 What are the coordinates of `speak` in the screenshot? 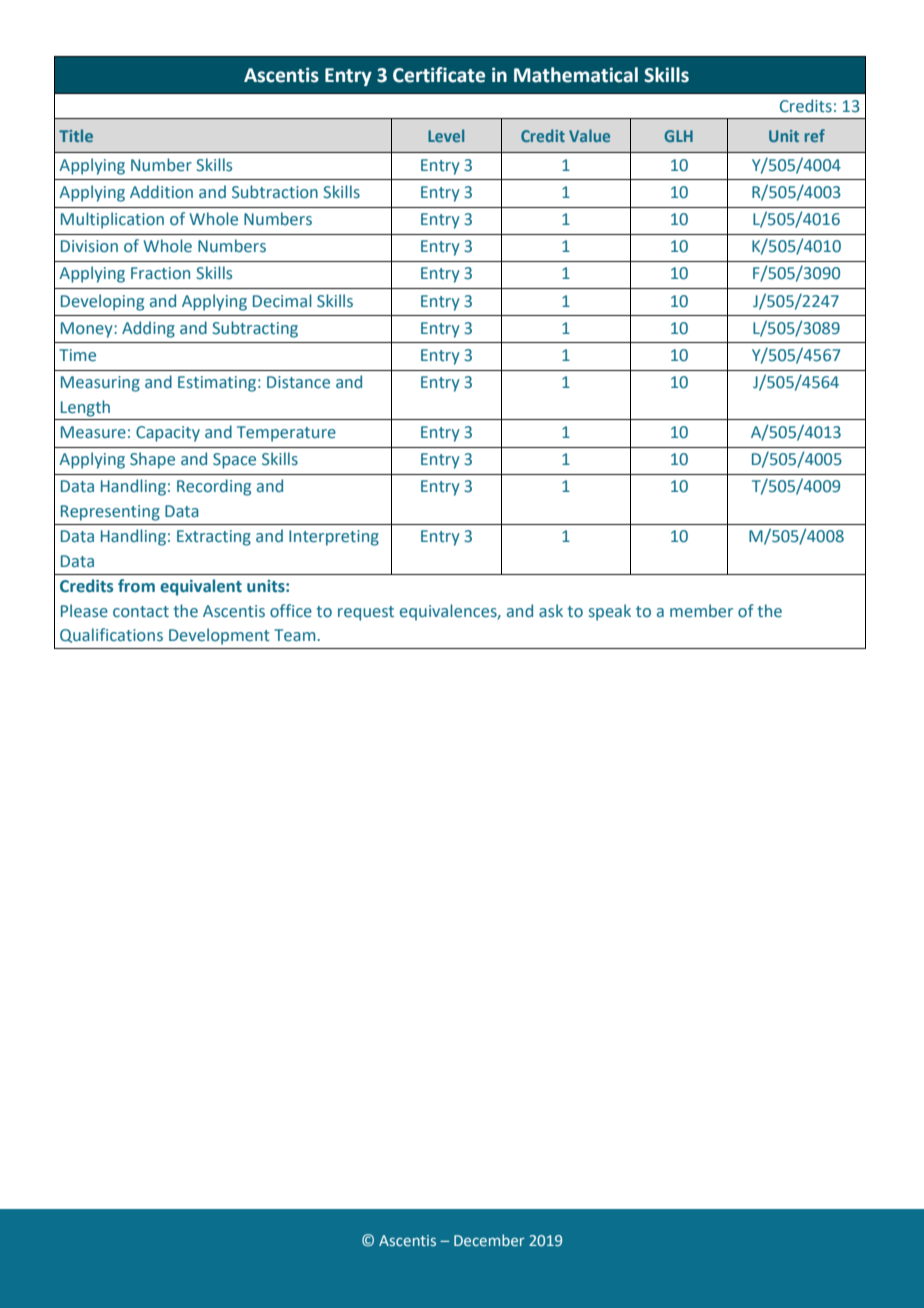 It's located at (610, 612).
